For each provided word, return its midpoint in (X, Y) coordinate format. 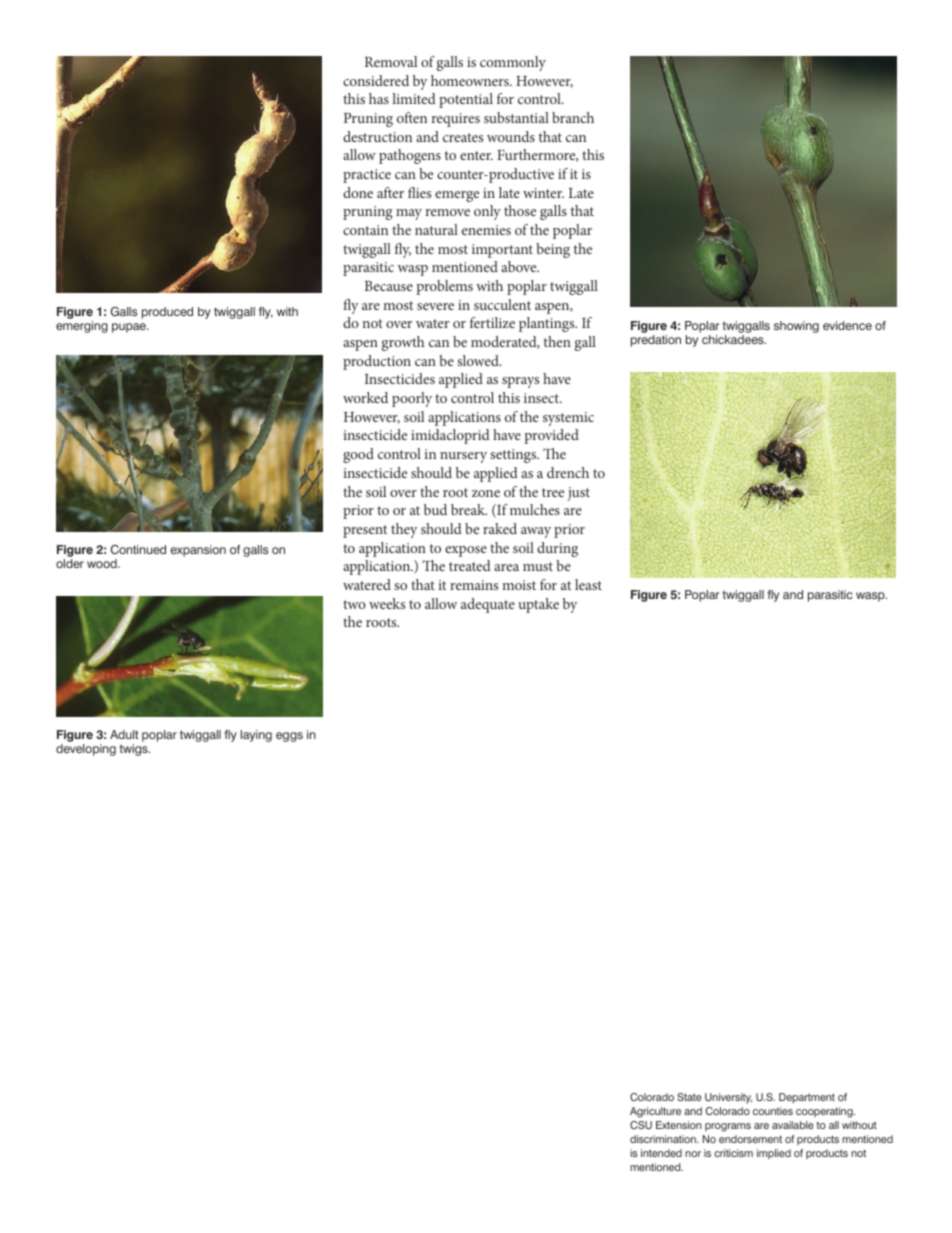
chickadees (734, 339)
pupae (130, 328)
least (588, 584)
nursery (463, 457)
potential (466, 100)
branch (573, 117)
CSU (641, 1125)
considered (376, 80)
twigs (134, 750)
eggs (289, 737)
